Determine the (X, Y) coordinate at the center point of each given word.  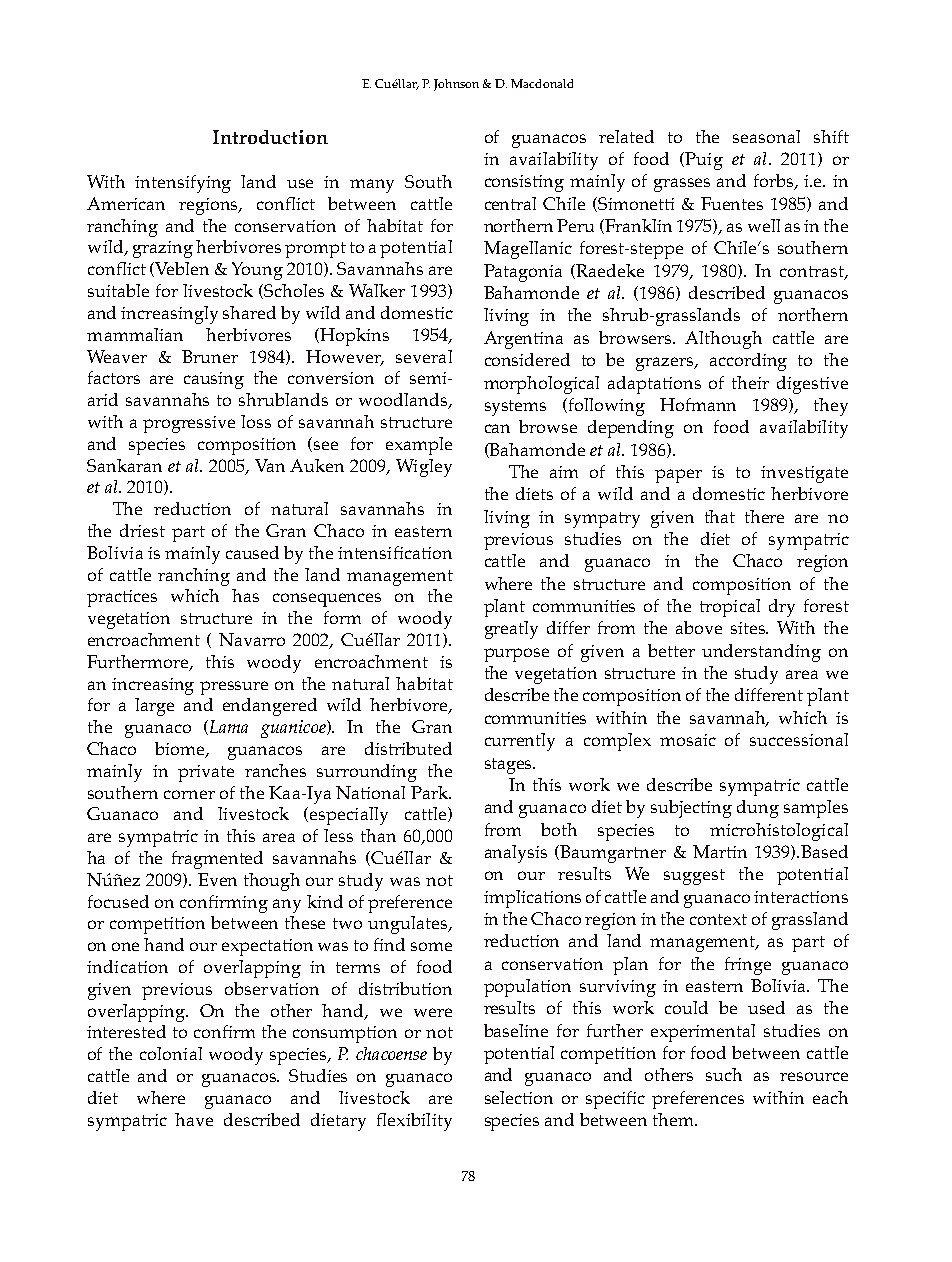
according (748, 362)
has (245, 595)
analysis (516, 854)
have (194, 1119)
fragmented (217, 860)
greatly (511, 630)
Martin (720, 851)
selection (519, 1097)
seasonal (766, 136)
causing (214, 380)
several (424, 356)
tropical (730, 608)
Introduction (270, 137)
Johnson (456, 85)
